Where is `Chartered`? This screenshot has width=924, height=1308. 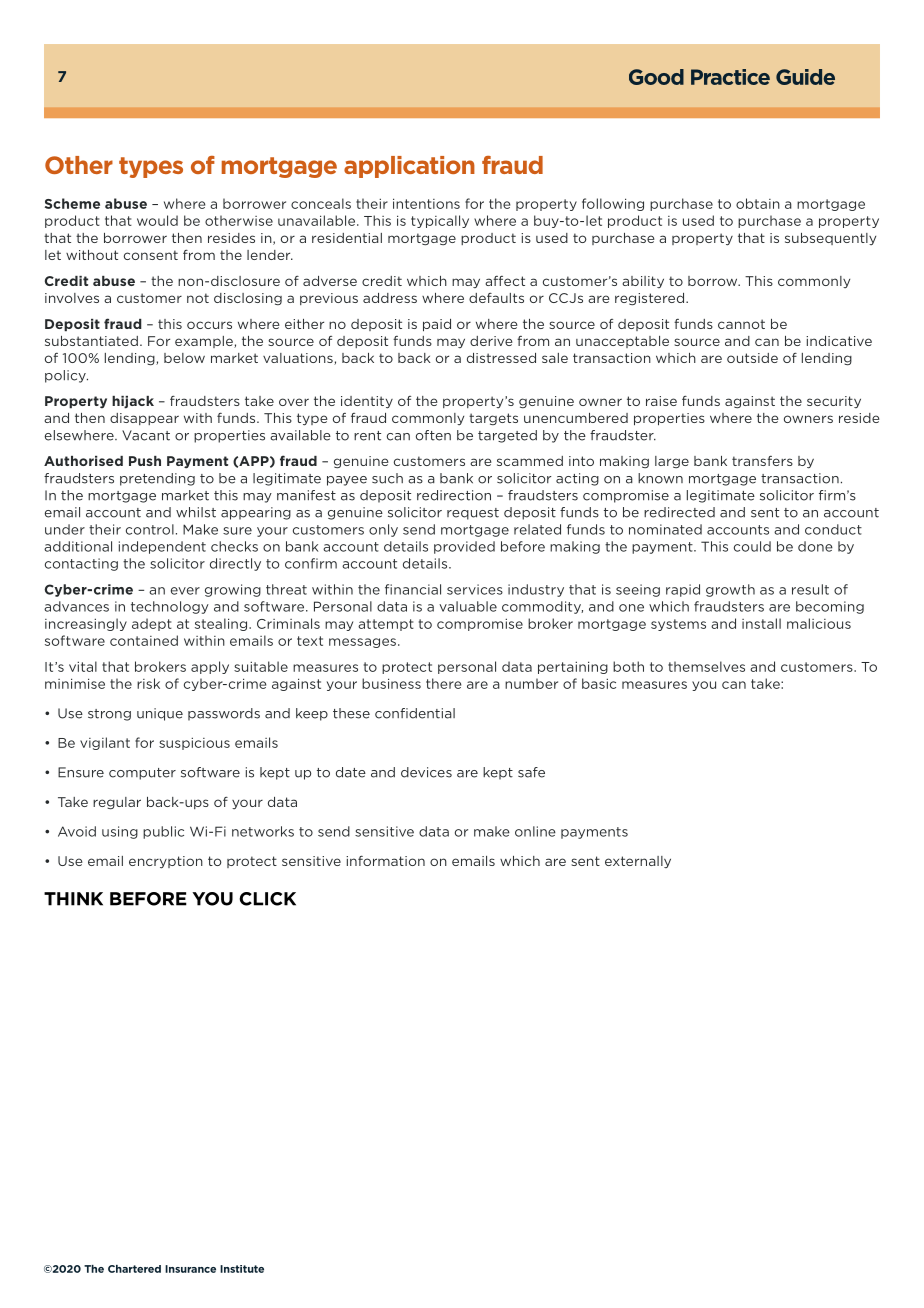
Chartered is located at coordinates (134, 1269).
